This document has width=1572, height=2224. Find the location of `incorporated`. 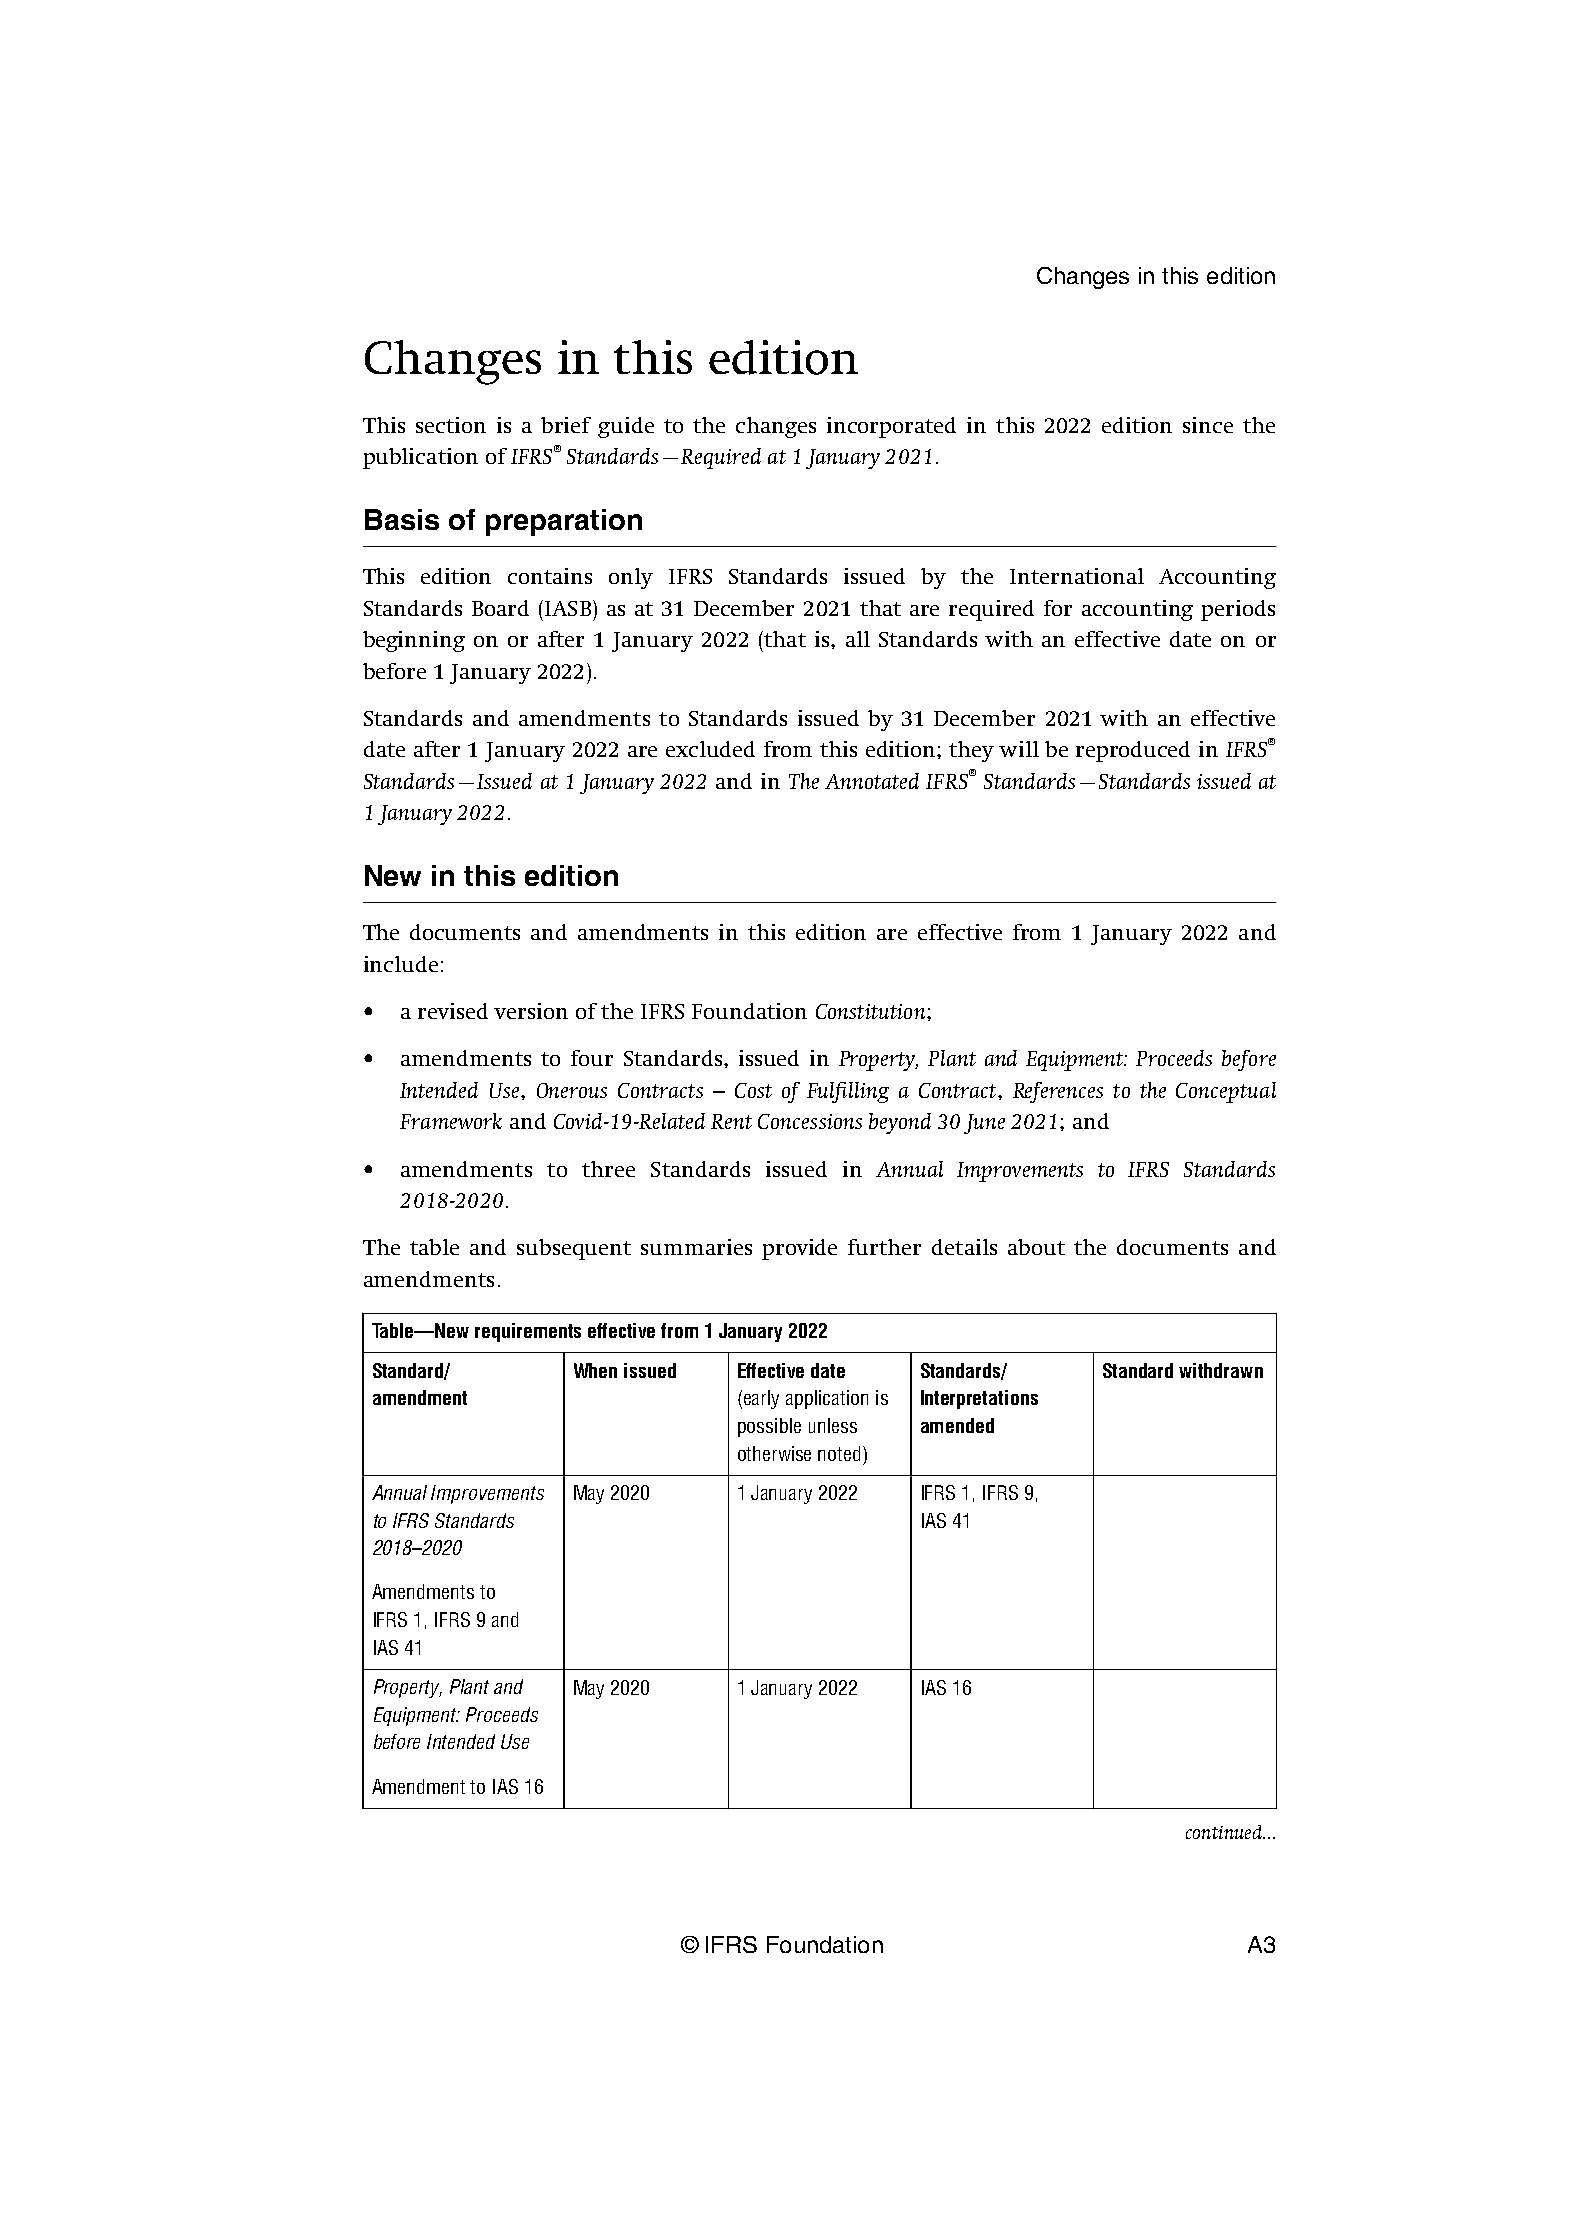

incorporated is located at coordinates (891, 427).
